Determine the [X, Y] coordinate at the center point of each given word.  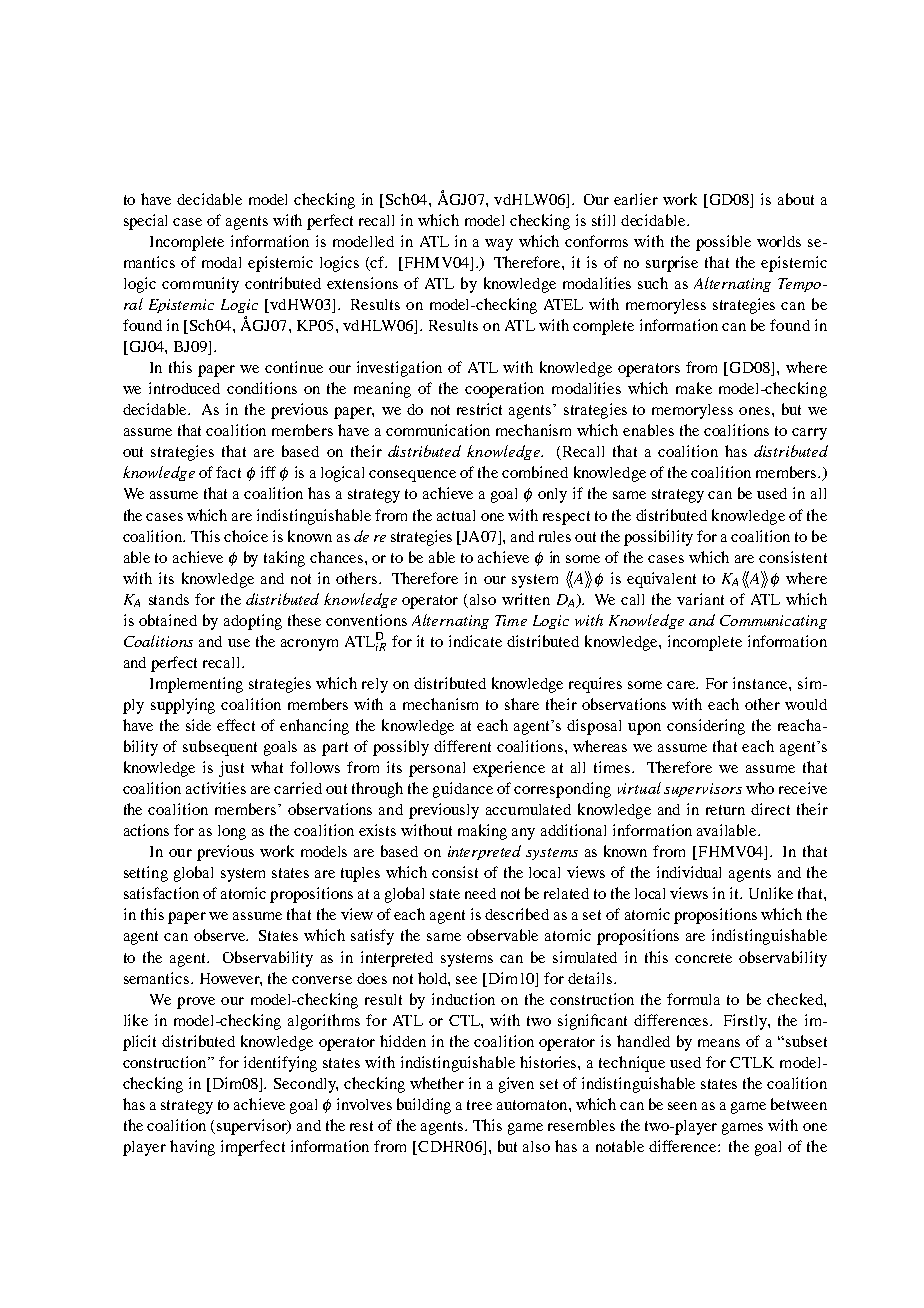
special [145, 222]
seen [682, 1106]
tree [479, 1105]
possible [723, 243]
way [499, 245]
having [192, 1148]
